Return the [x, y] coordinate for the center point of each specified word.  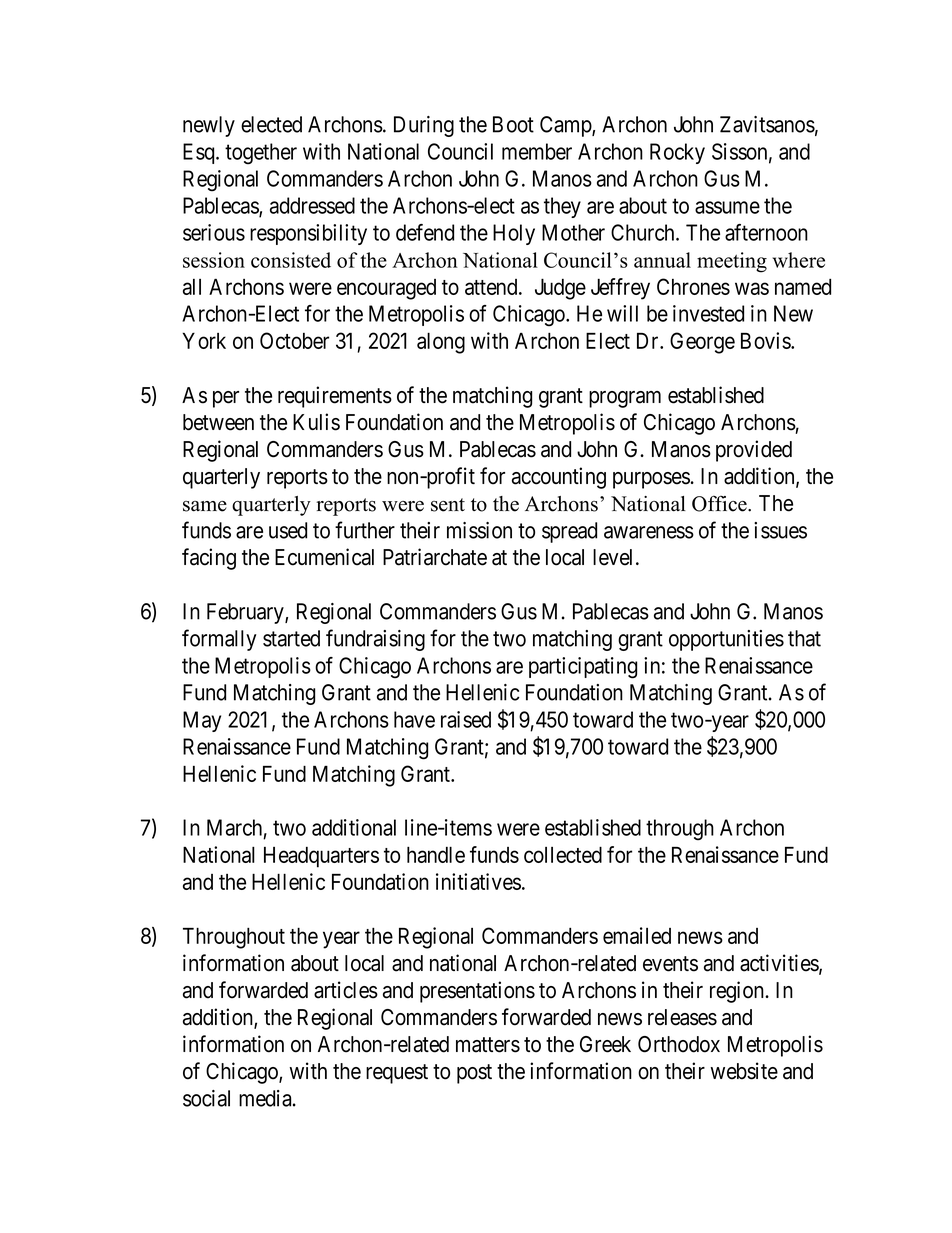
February [246, 613]
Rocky [677, 153]
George [702, 343]
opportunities [726, 640]
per [226, 399]
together [261, 154]
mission [479, 530]
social [206, 1098]
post [474, 1074]
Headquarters [321, 857]
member [537, 151]
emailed [637, 935]
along [441, 343]
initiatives [478, 881]
